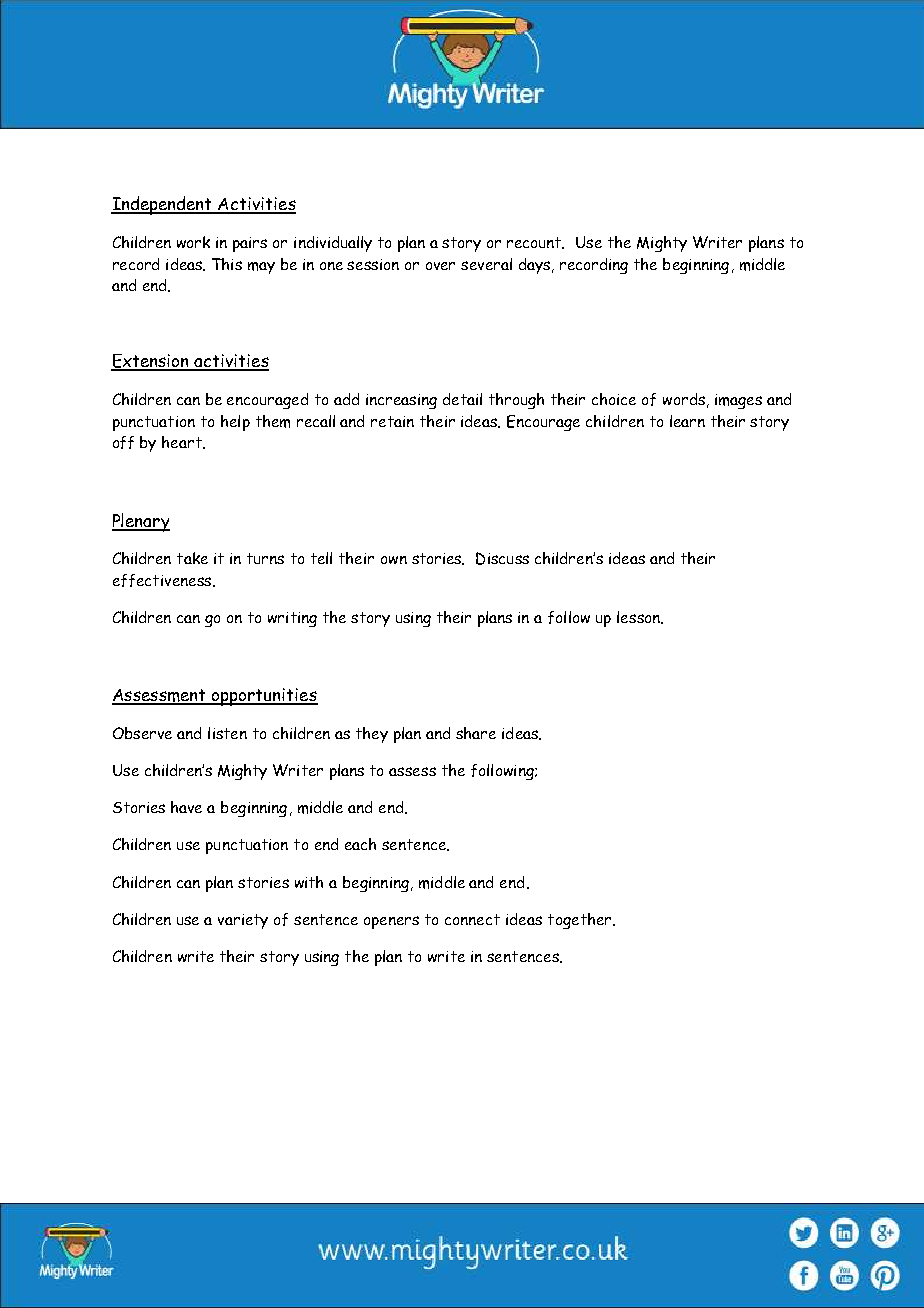  I want to click on retain, so click(392, 421).
